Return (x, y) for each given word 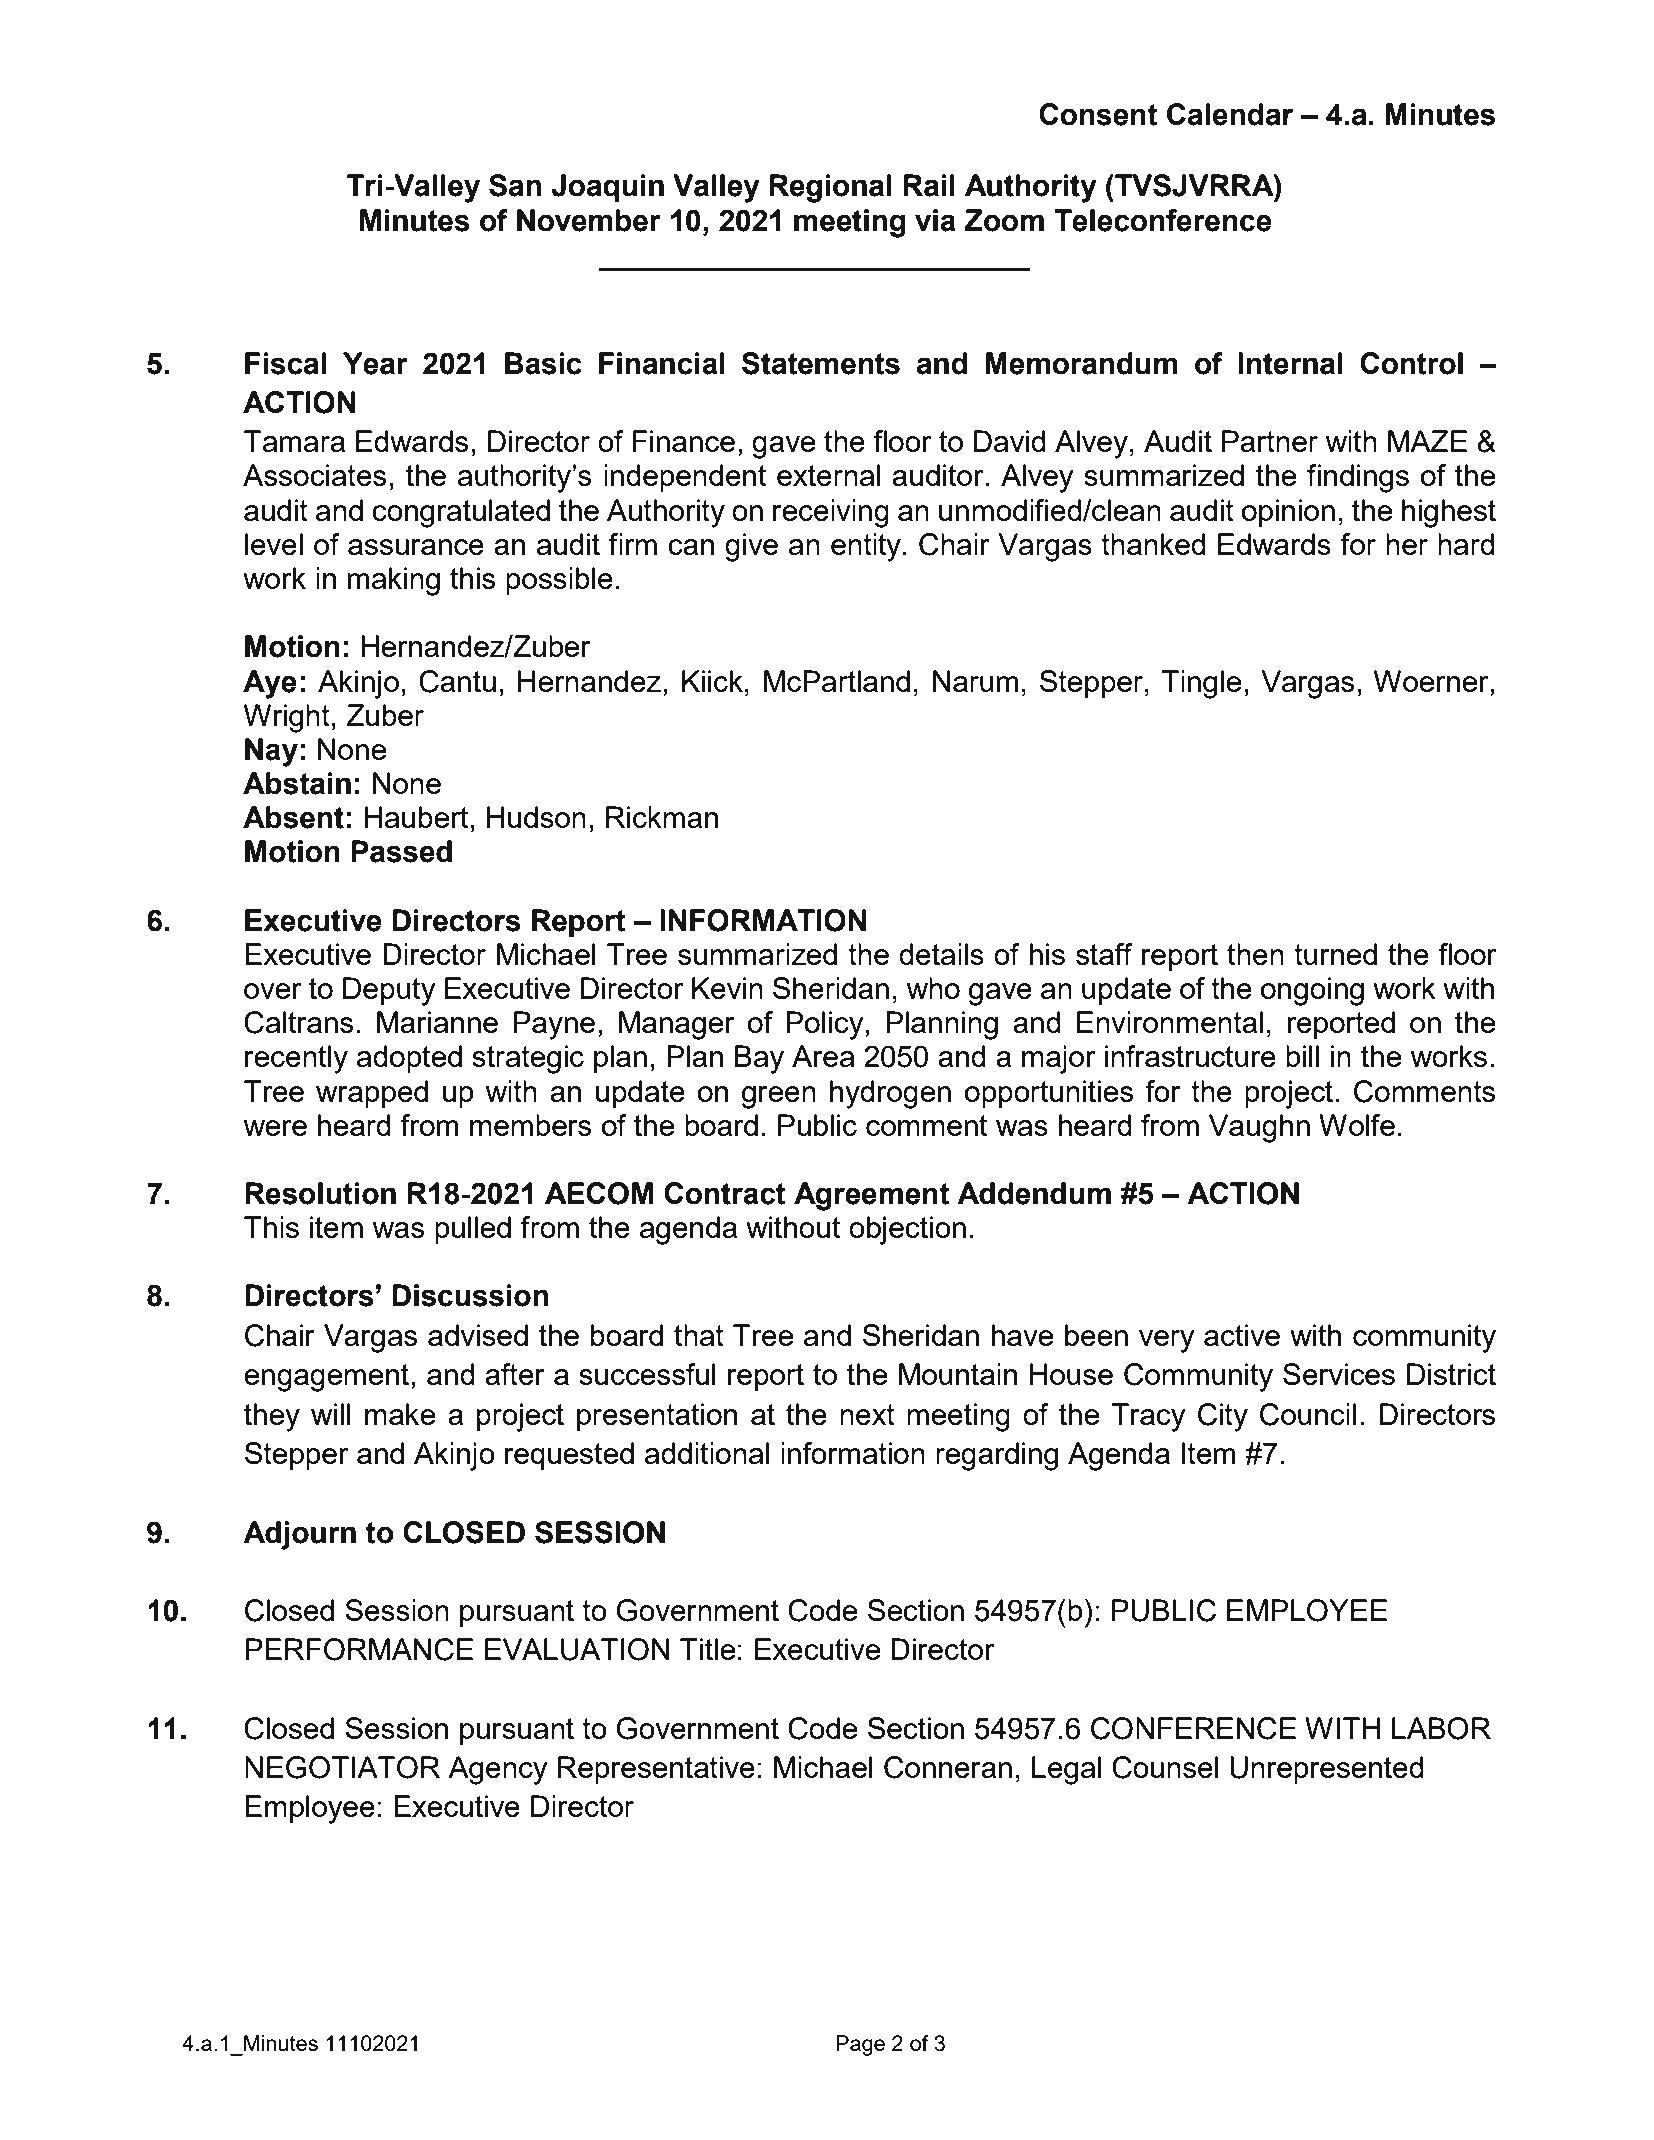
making (394, 581)
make (400, 1414)
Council (1308, 1414)
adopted (409, 1059)
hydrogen (890, 1094)
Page (860, 2045)
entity (866, 547)
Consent (1098, 114)
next (867, 1414)
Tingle (1201, 684)
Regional (830, 188)
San (515, 185)
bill (1302, 1056)
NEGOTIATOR (342, 1767)
